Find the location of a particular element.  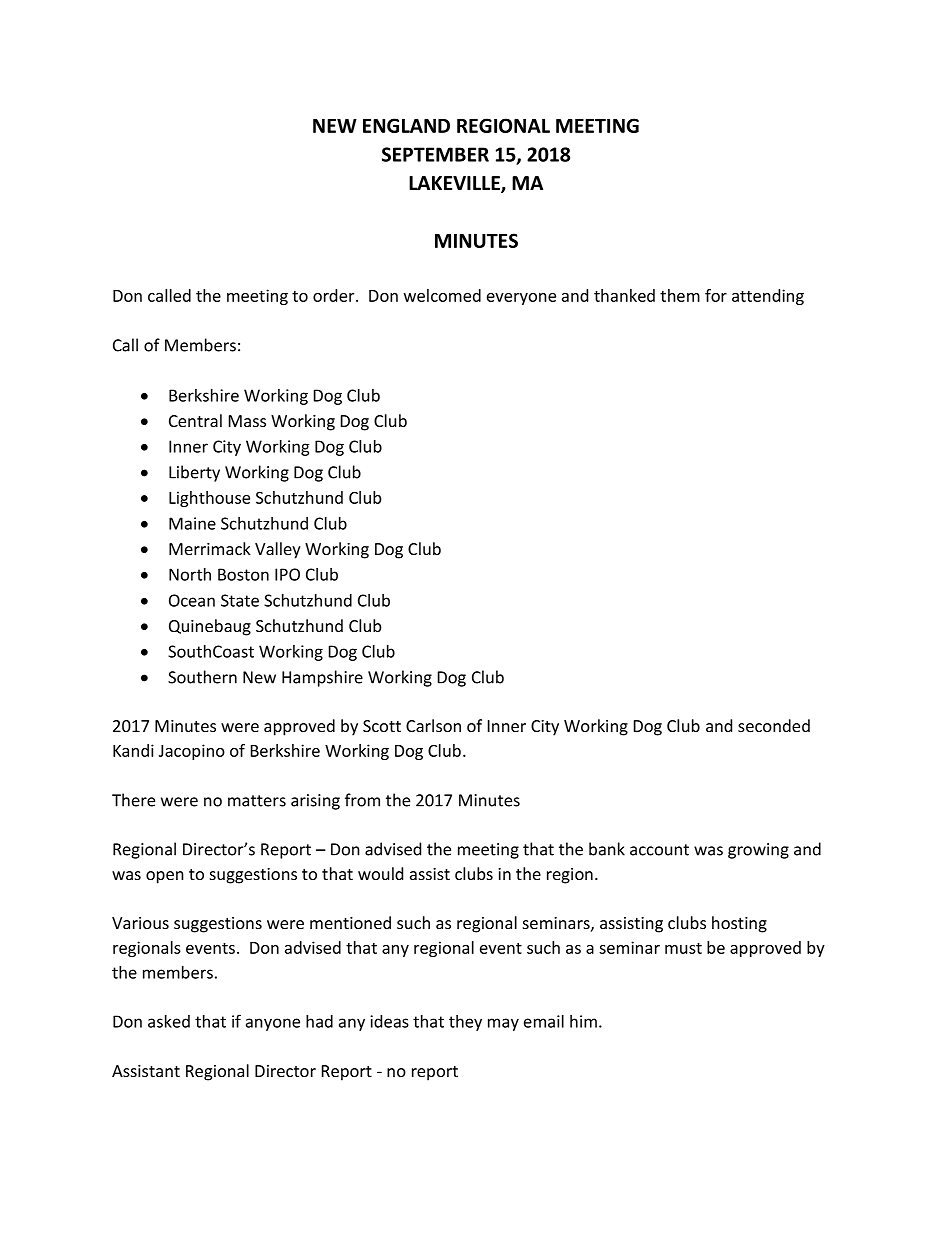

must is located at coordinates (683, 948).
